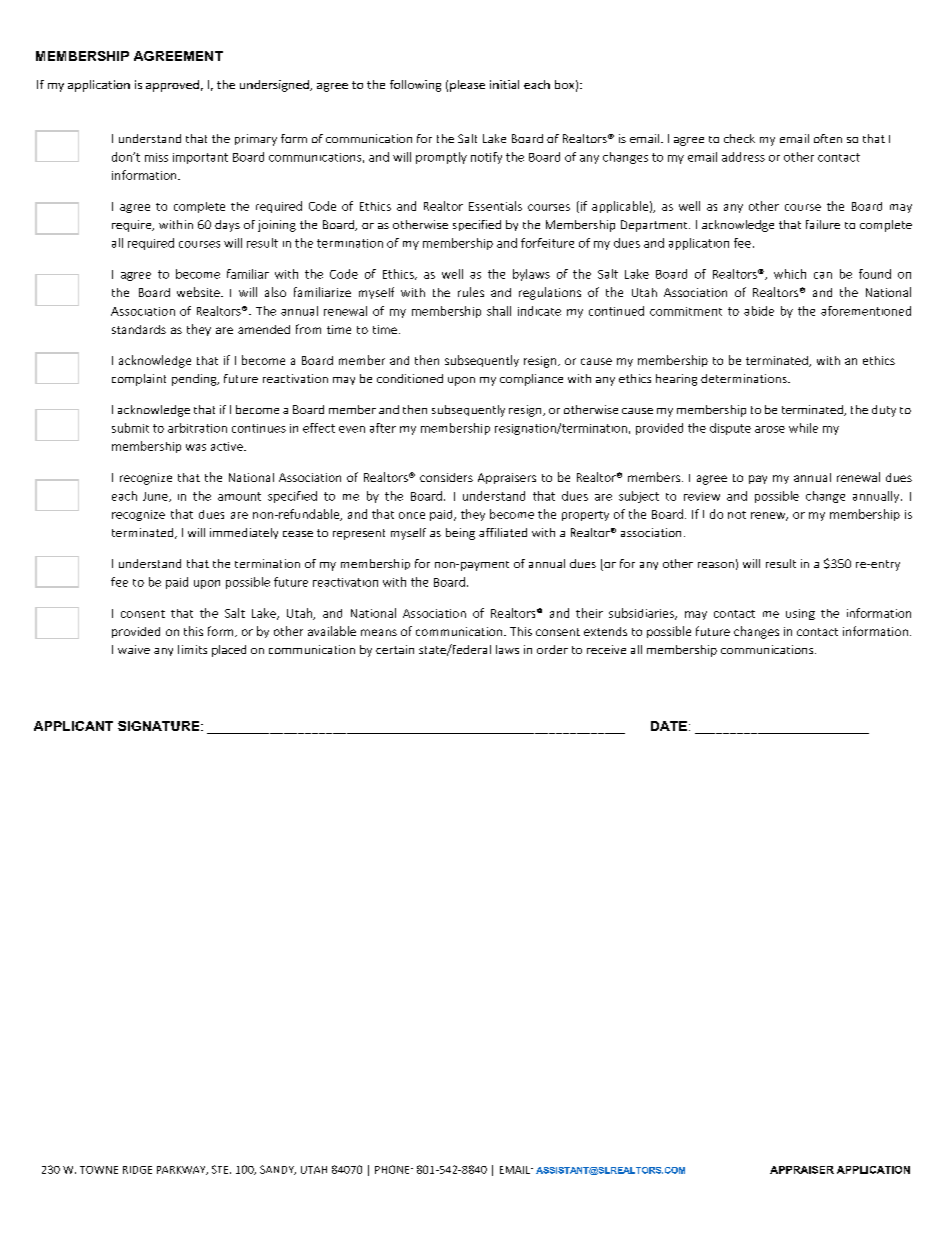 The width and height of the image is (952, 1233). Describe the element at coordinates (172, 86) in the image. I see `approved` at that location.
